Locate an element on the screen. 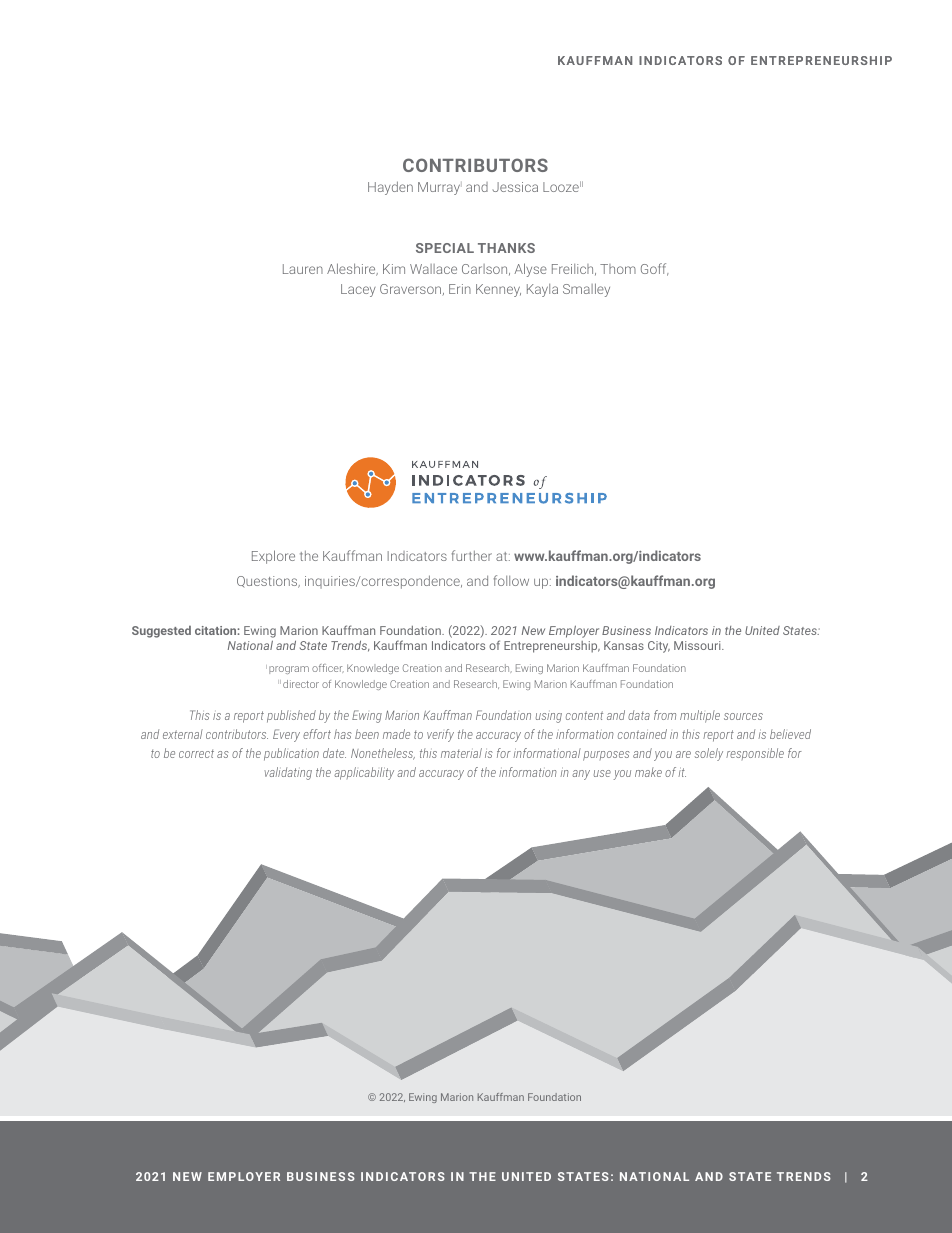 The image size is (952, 1233). Kenney is located at coordinates (498, 290).
